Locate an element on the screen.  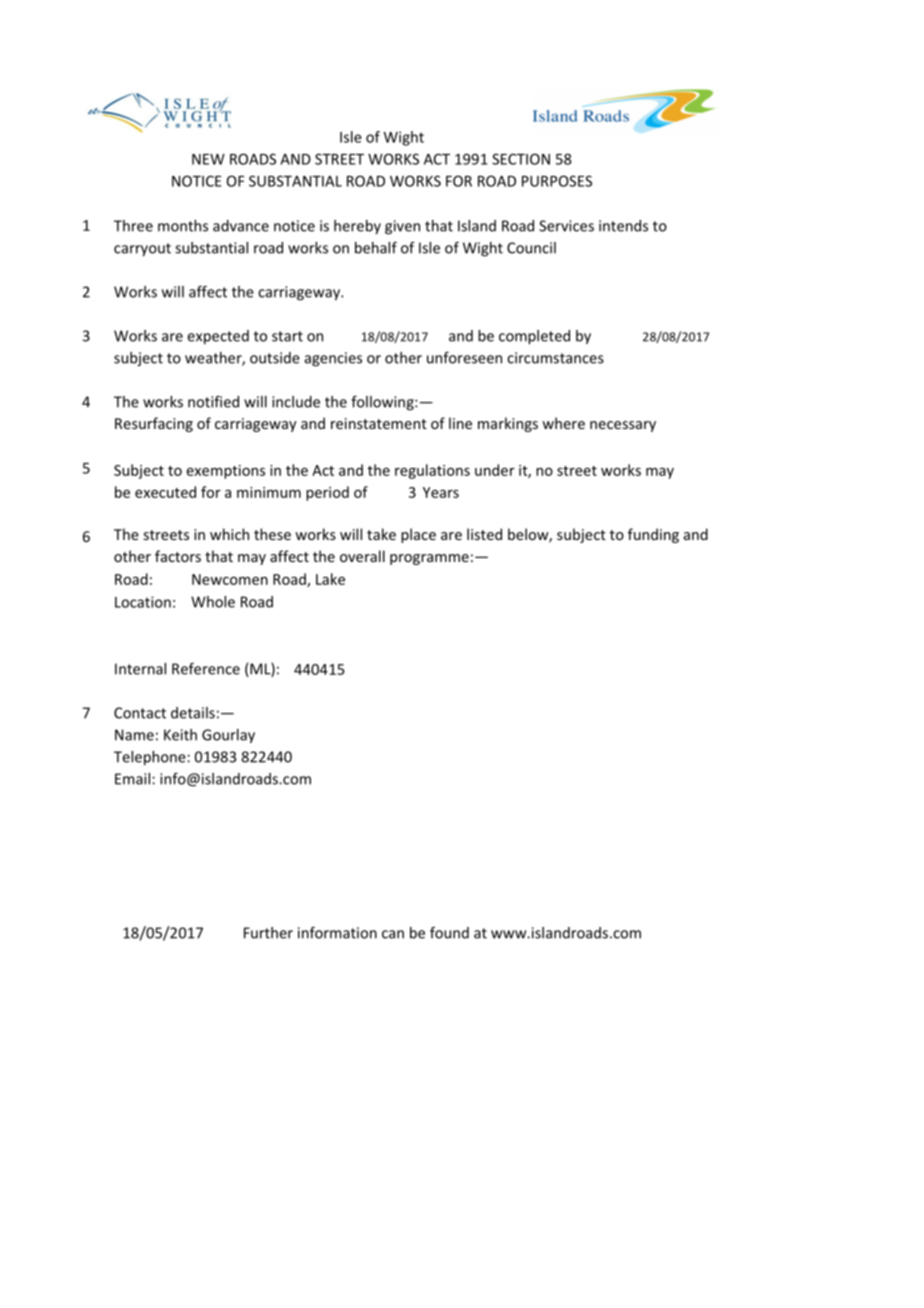
take is located at coordinates (381, 534).
